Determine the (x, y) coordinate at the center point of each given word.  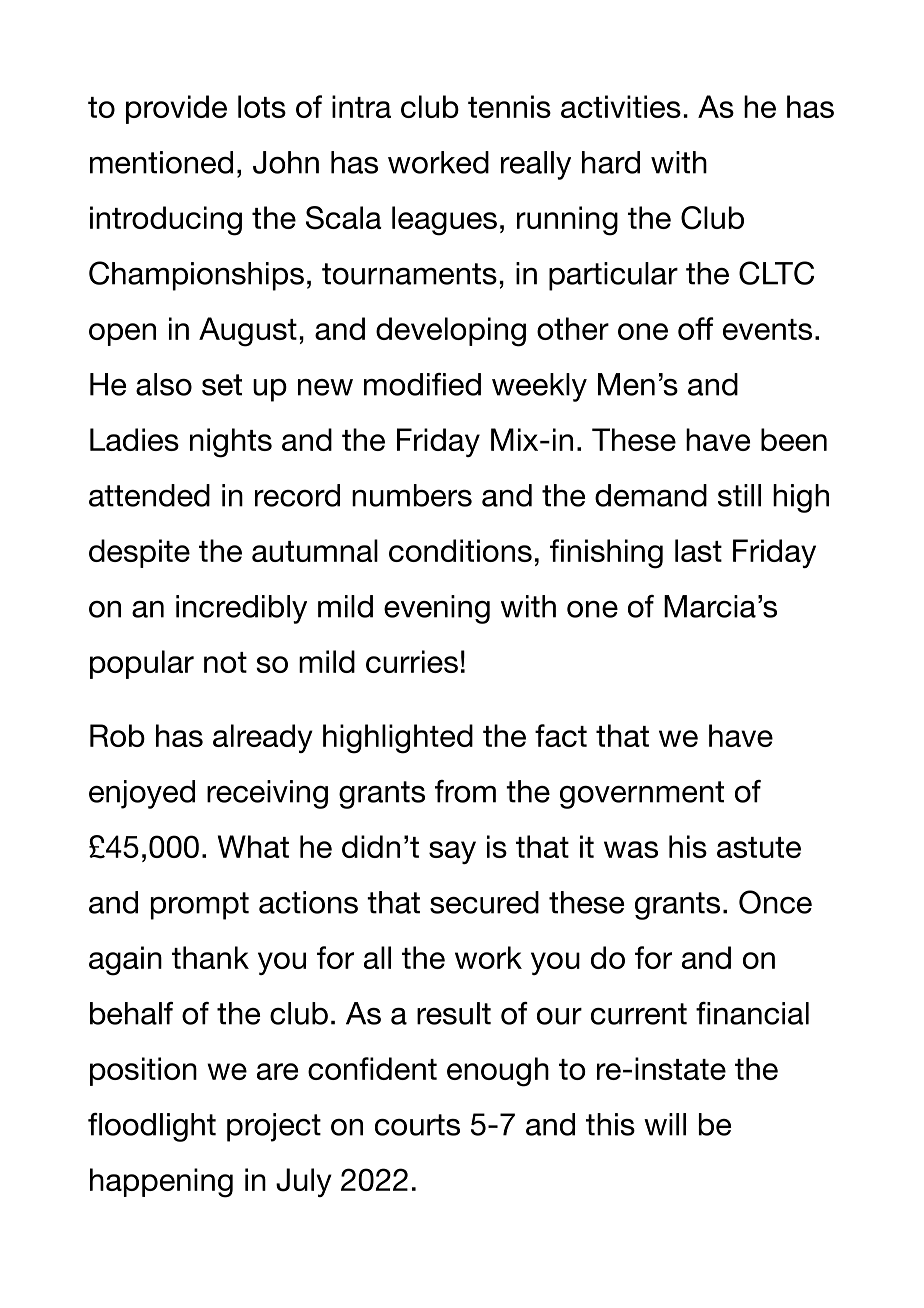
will (665, 1124)
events (767, 329)
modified (422, 384)
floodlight (152, 1127)
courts (417, 1125)
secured (484, 902)
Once (775, 902)
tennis (509, 106)
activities (621, 106)
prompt (200, 906)
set (222, 385)
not (225, 662)
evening (437, 609)
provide (176, 109)
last (698, 550)
